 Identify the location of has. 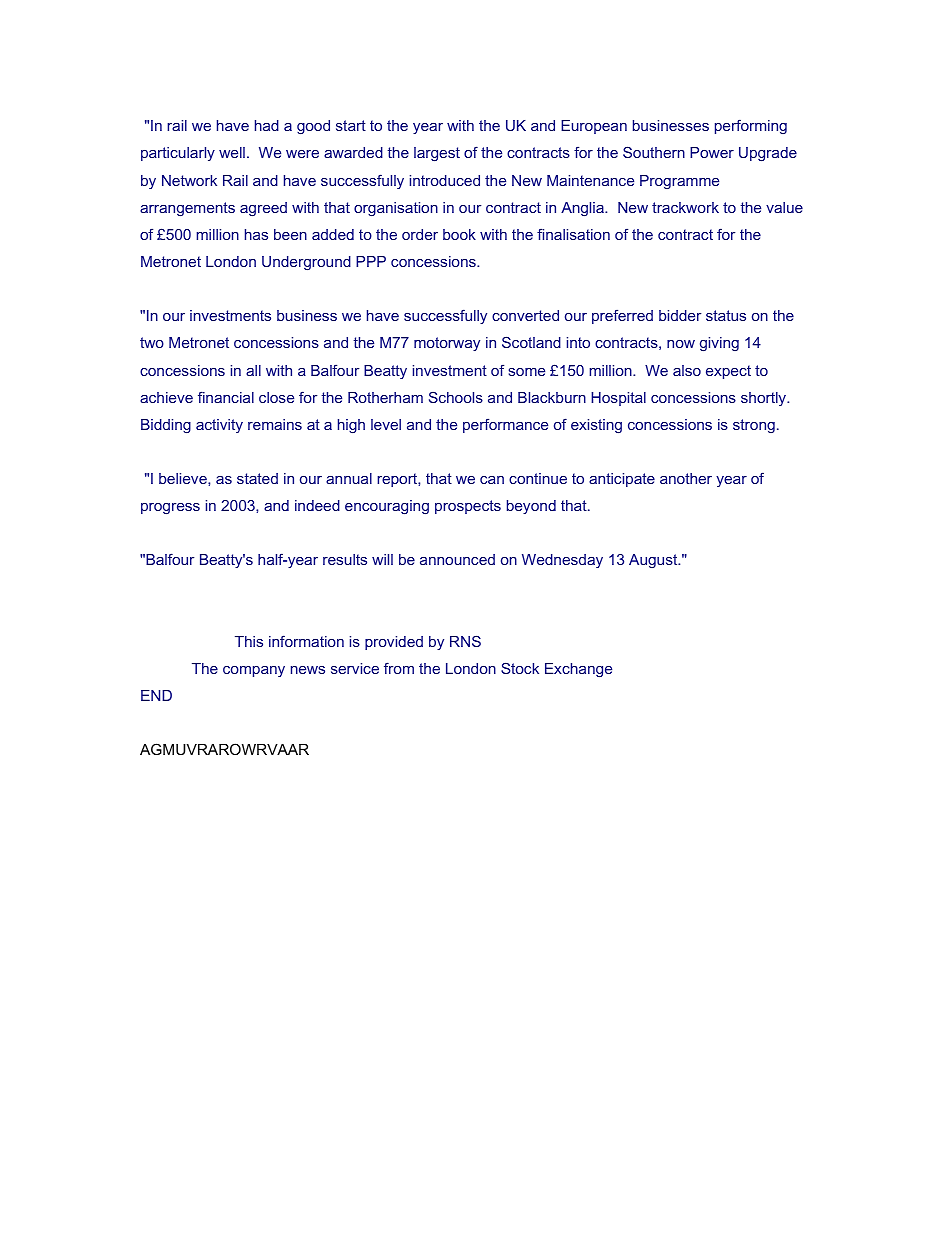
(256, 234).
